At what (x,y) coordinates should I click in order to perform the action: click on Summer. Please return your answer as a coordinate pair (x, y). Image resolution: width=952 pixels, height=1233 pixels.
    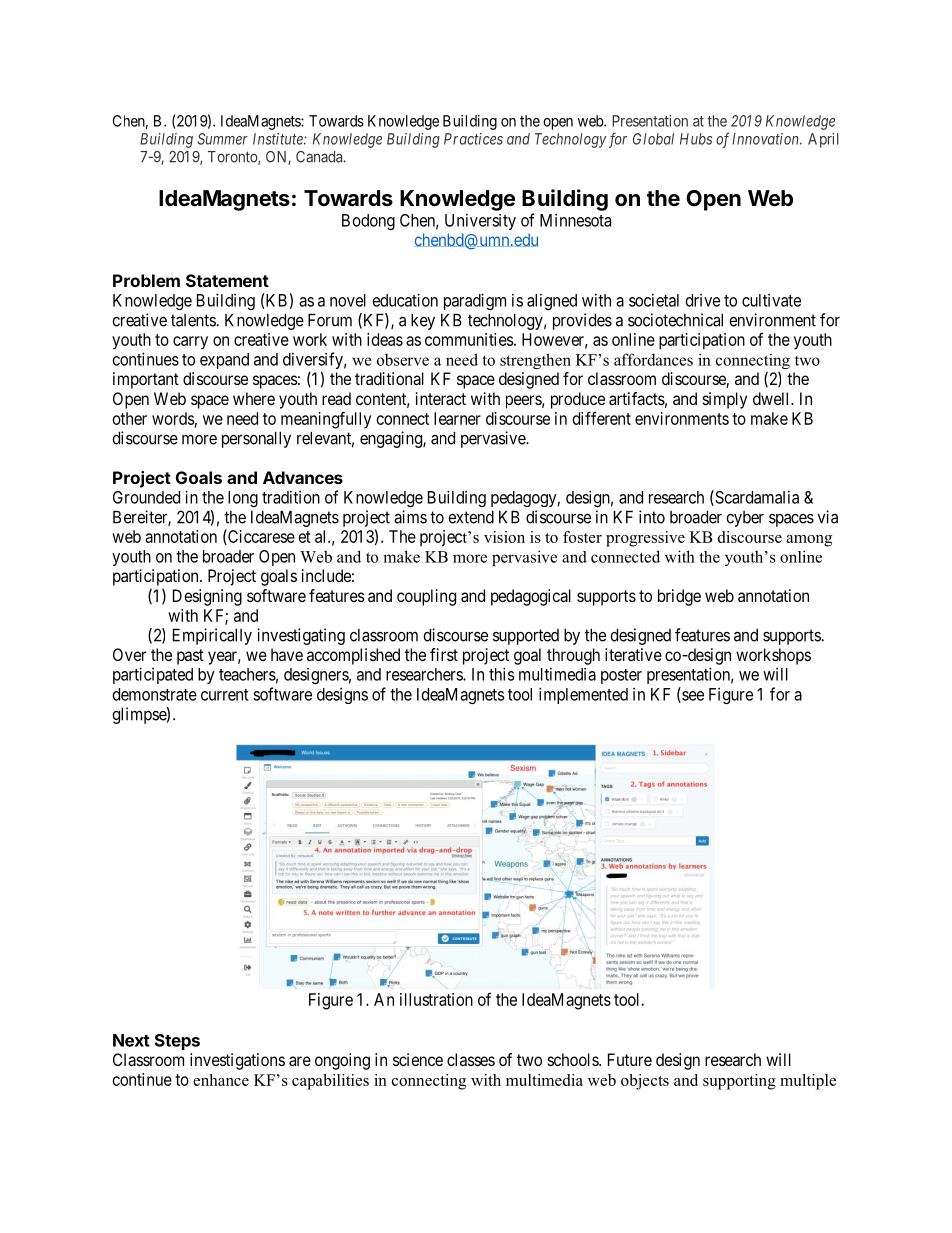
    Looking at the image, I should click on (223, 139).
